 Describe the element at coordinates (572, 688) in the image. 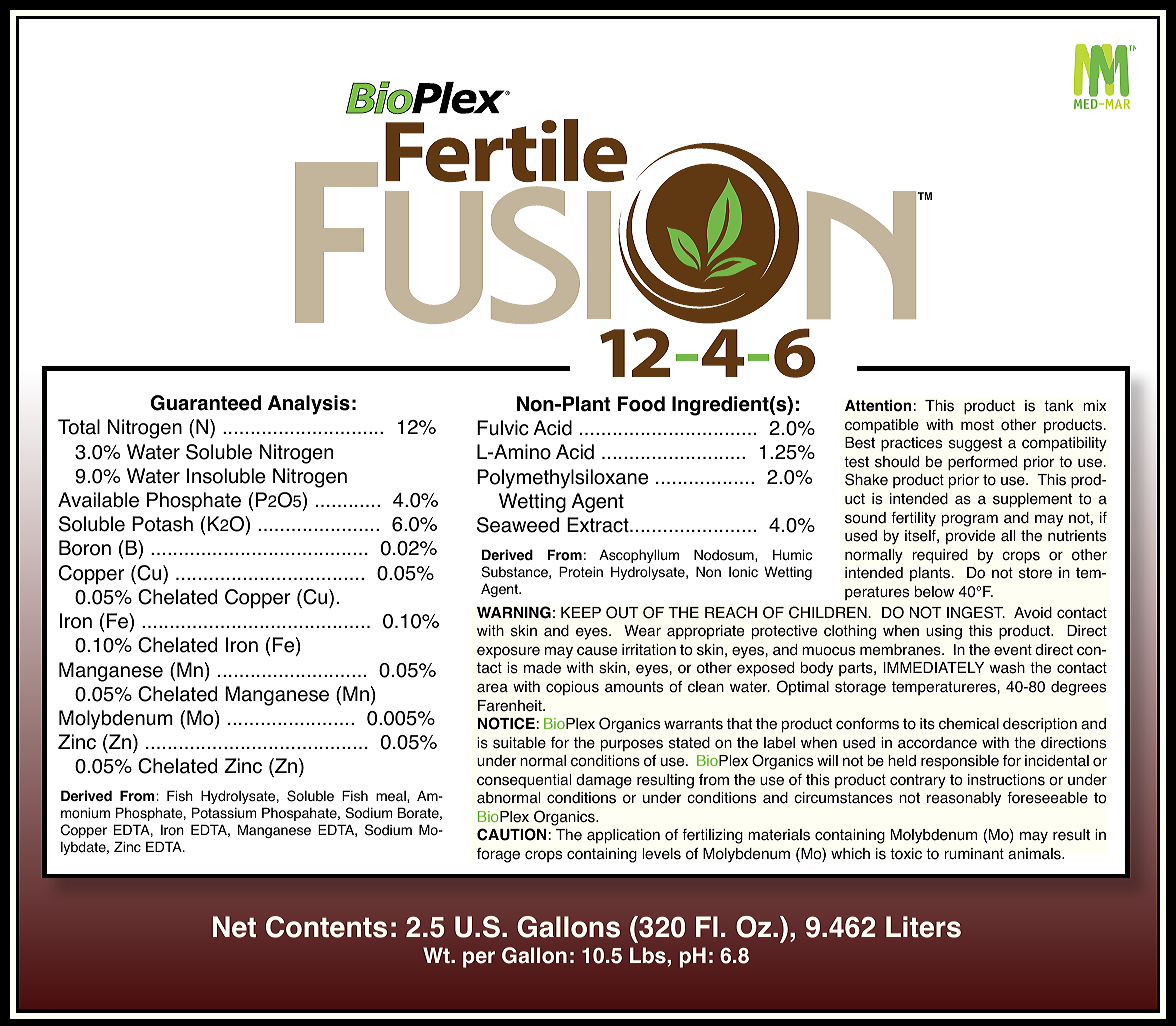

I see `copious` at that location.
